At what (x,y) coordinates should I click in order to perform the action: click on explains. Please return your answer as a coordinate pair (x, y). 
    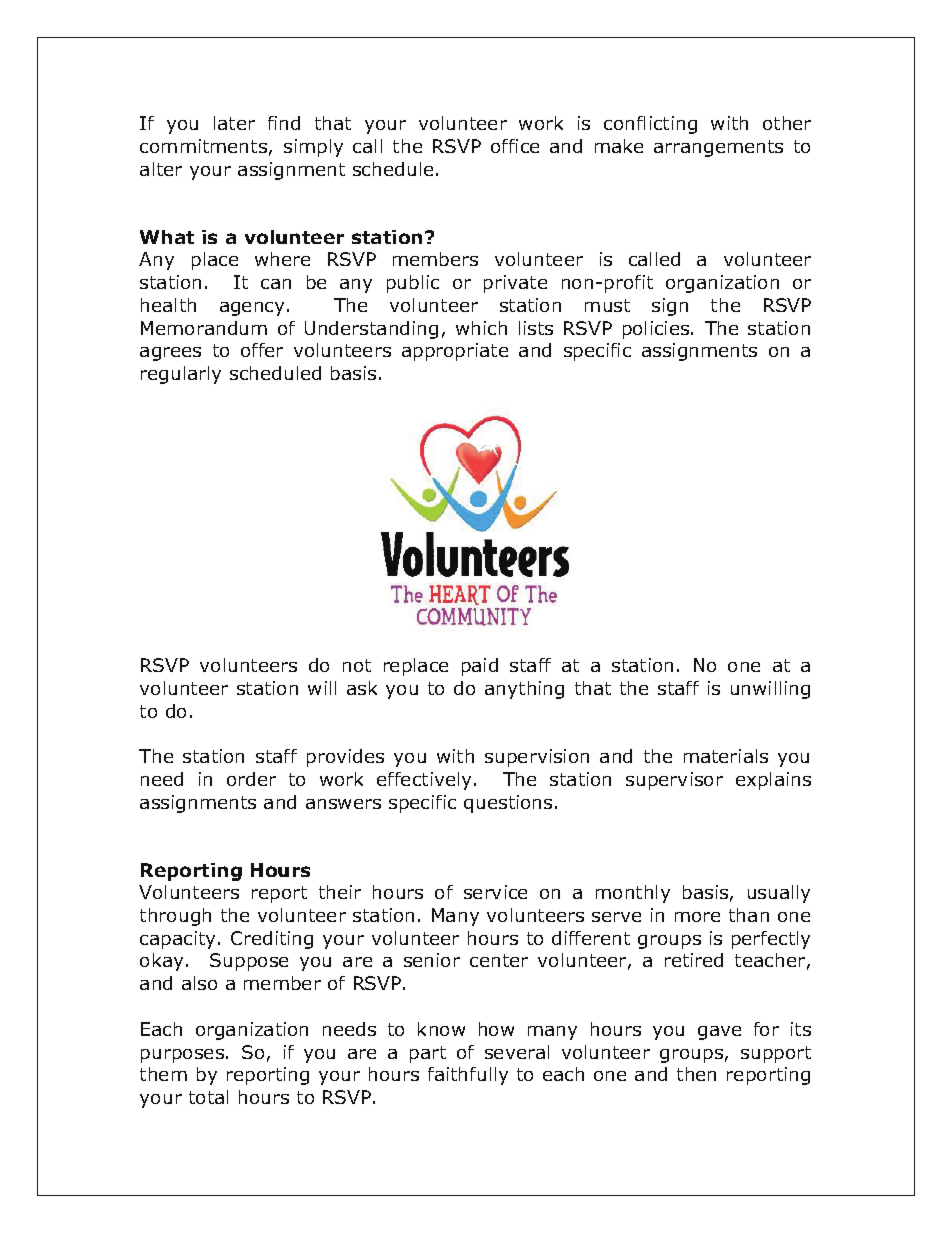
    Looking at the image, I should click on (773, 781).
